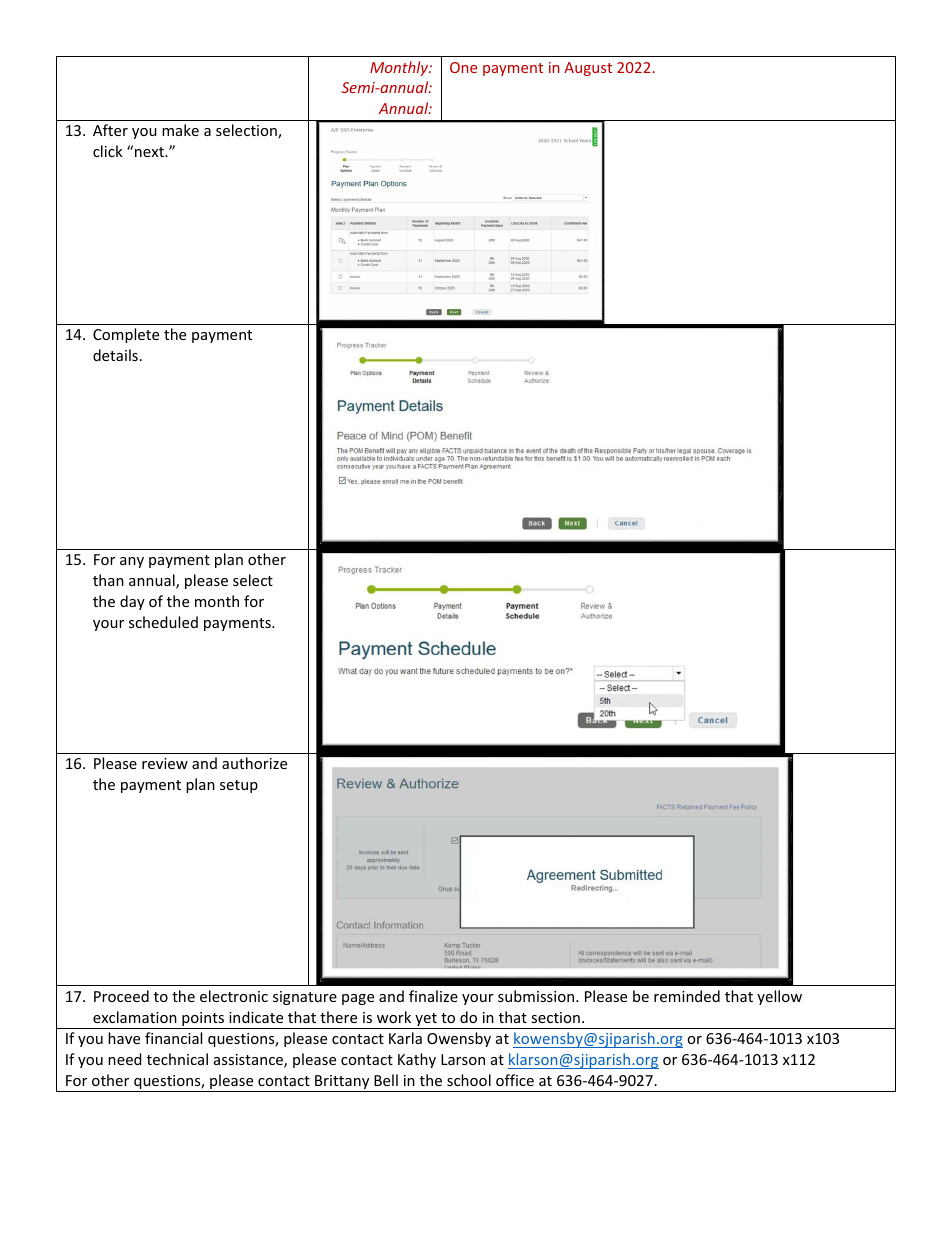 The width and height of the screenshot is (952, 1233). What do you see at coordinates (254, 763) in the screenshot?
I see `authorize` at bounding box center [254, 763].
